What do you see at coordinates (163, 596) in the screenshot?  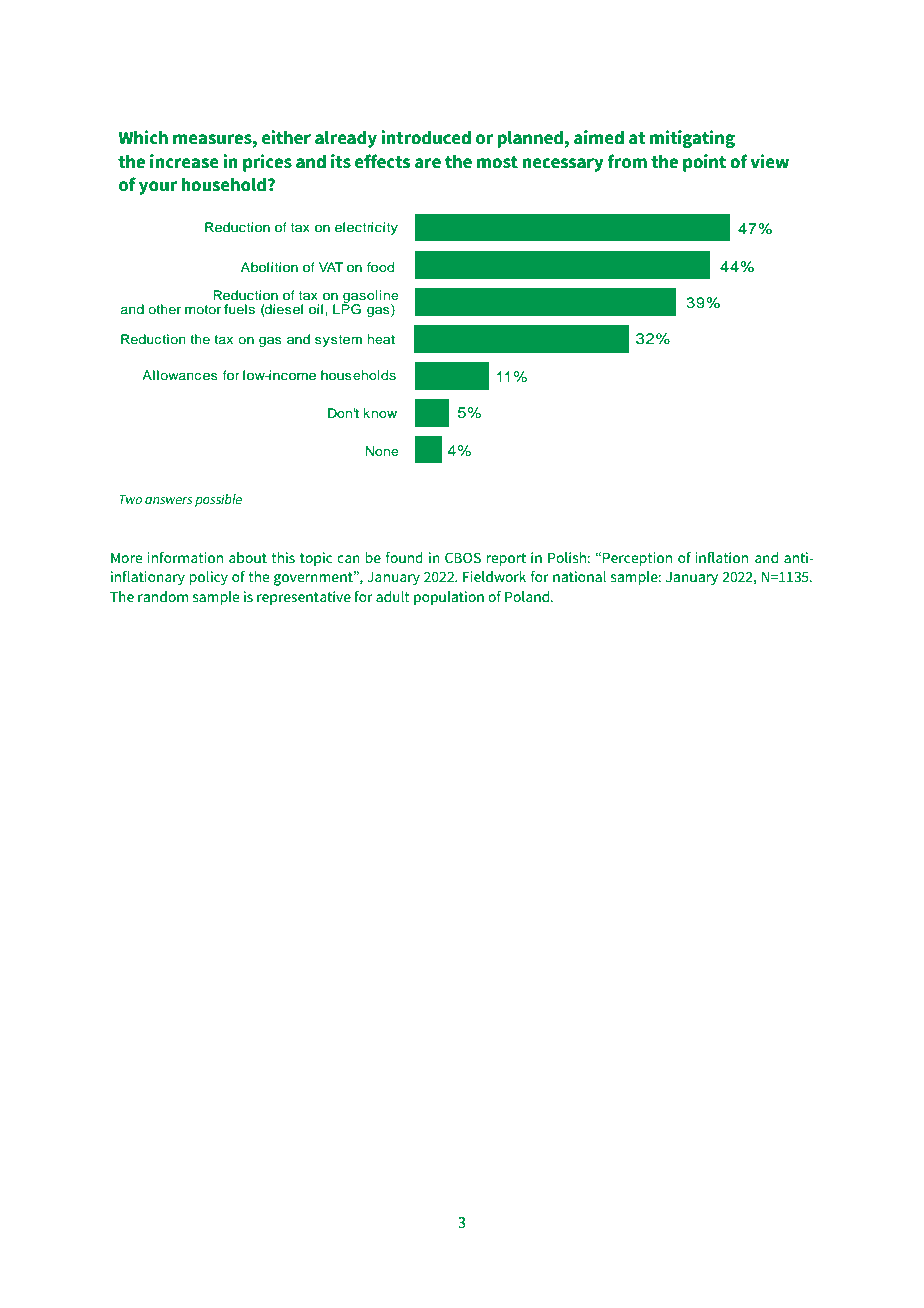 I see `random` at bounding box center [163, 596].
